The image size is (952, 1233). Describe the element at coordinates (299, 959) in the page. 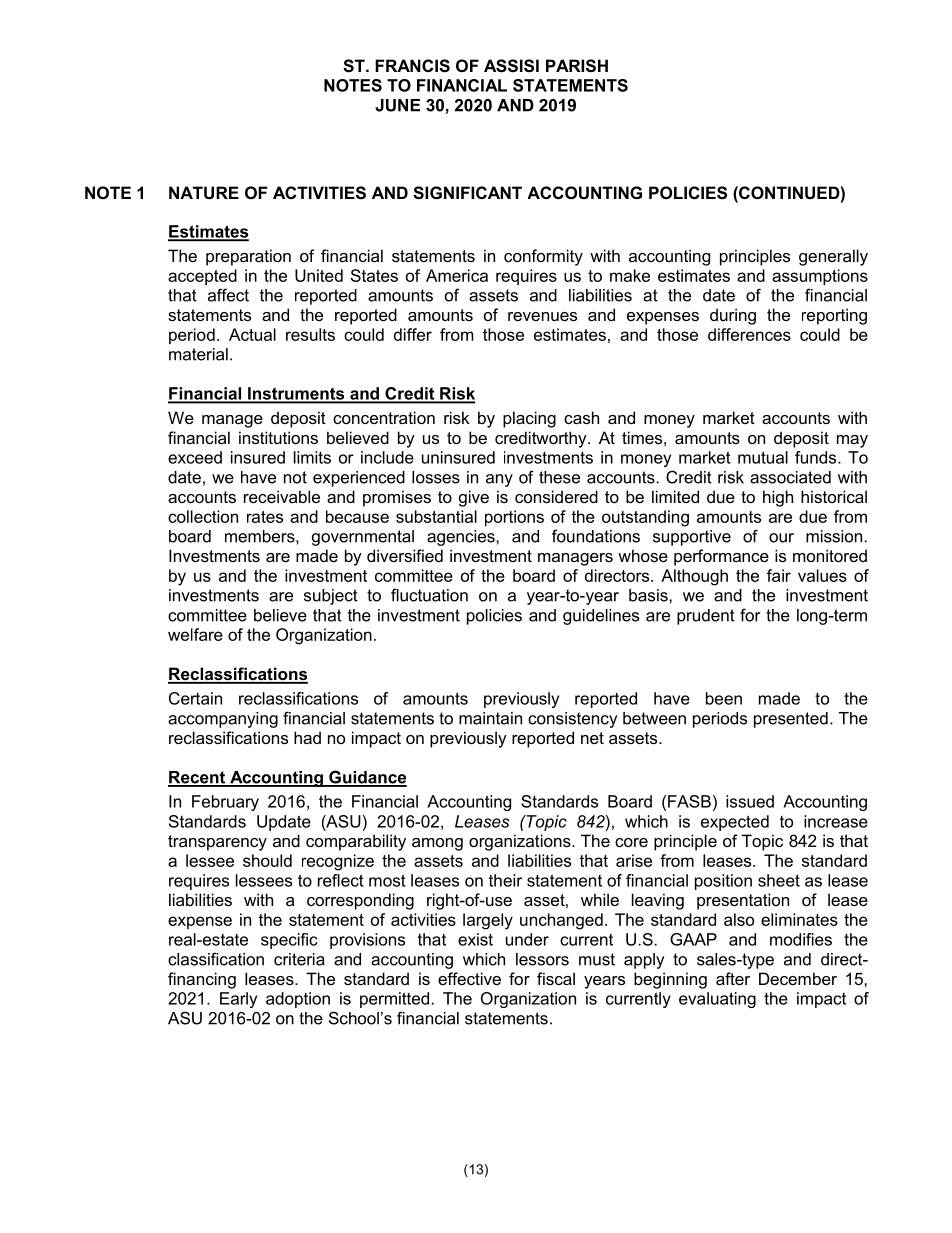

I see `criteria` at that location.
